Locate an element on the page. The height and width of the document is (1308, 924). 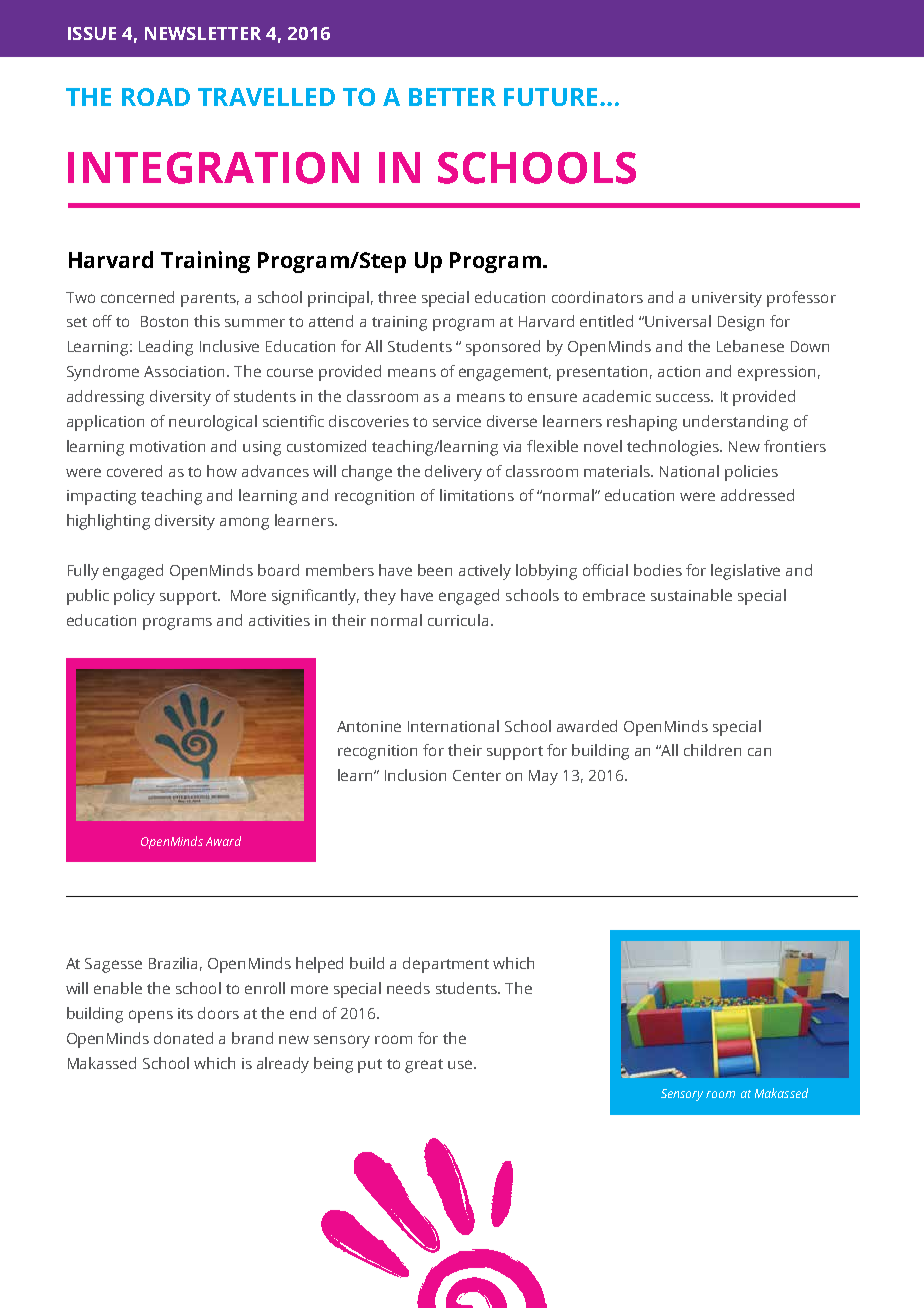
future is located at coordinates (550, 97).
